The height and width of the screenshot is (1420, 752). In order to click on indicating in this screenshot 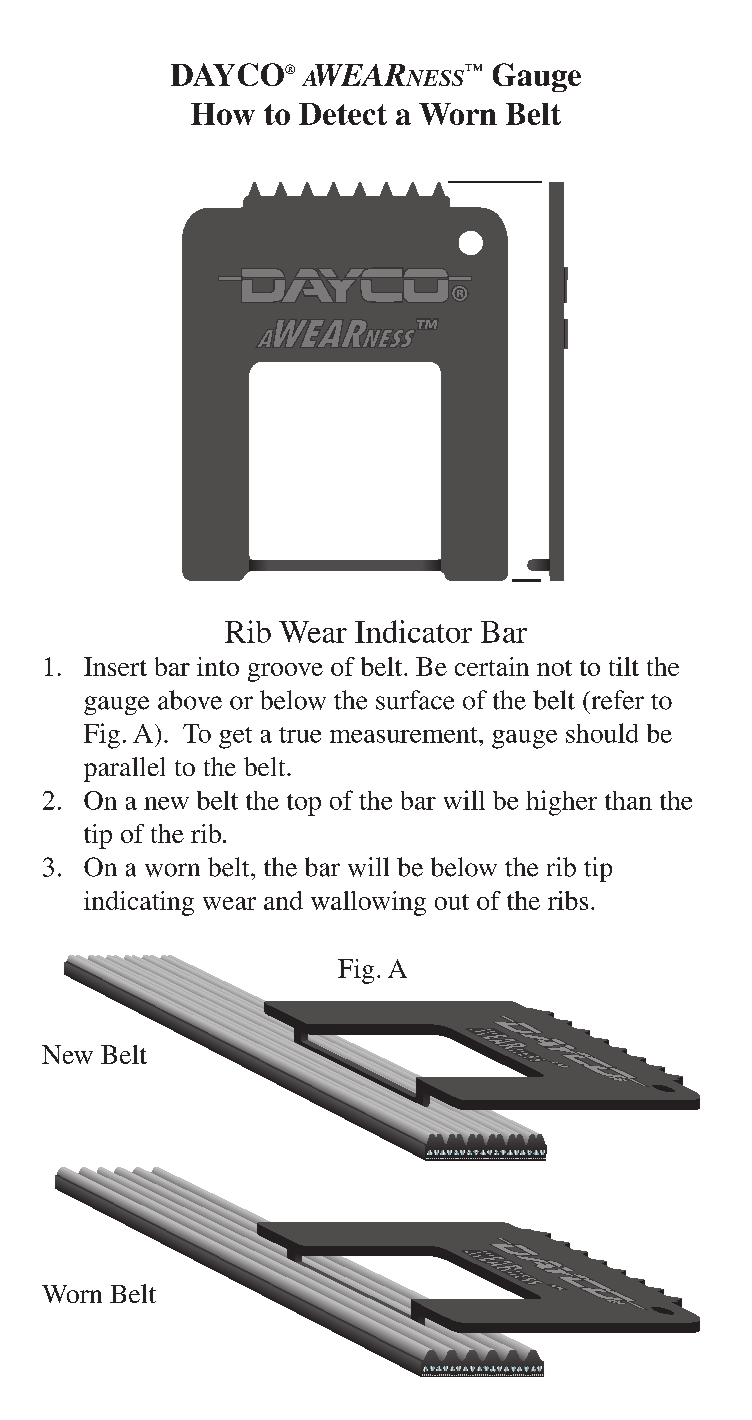, I will do `click(139, 903)`.
